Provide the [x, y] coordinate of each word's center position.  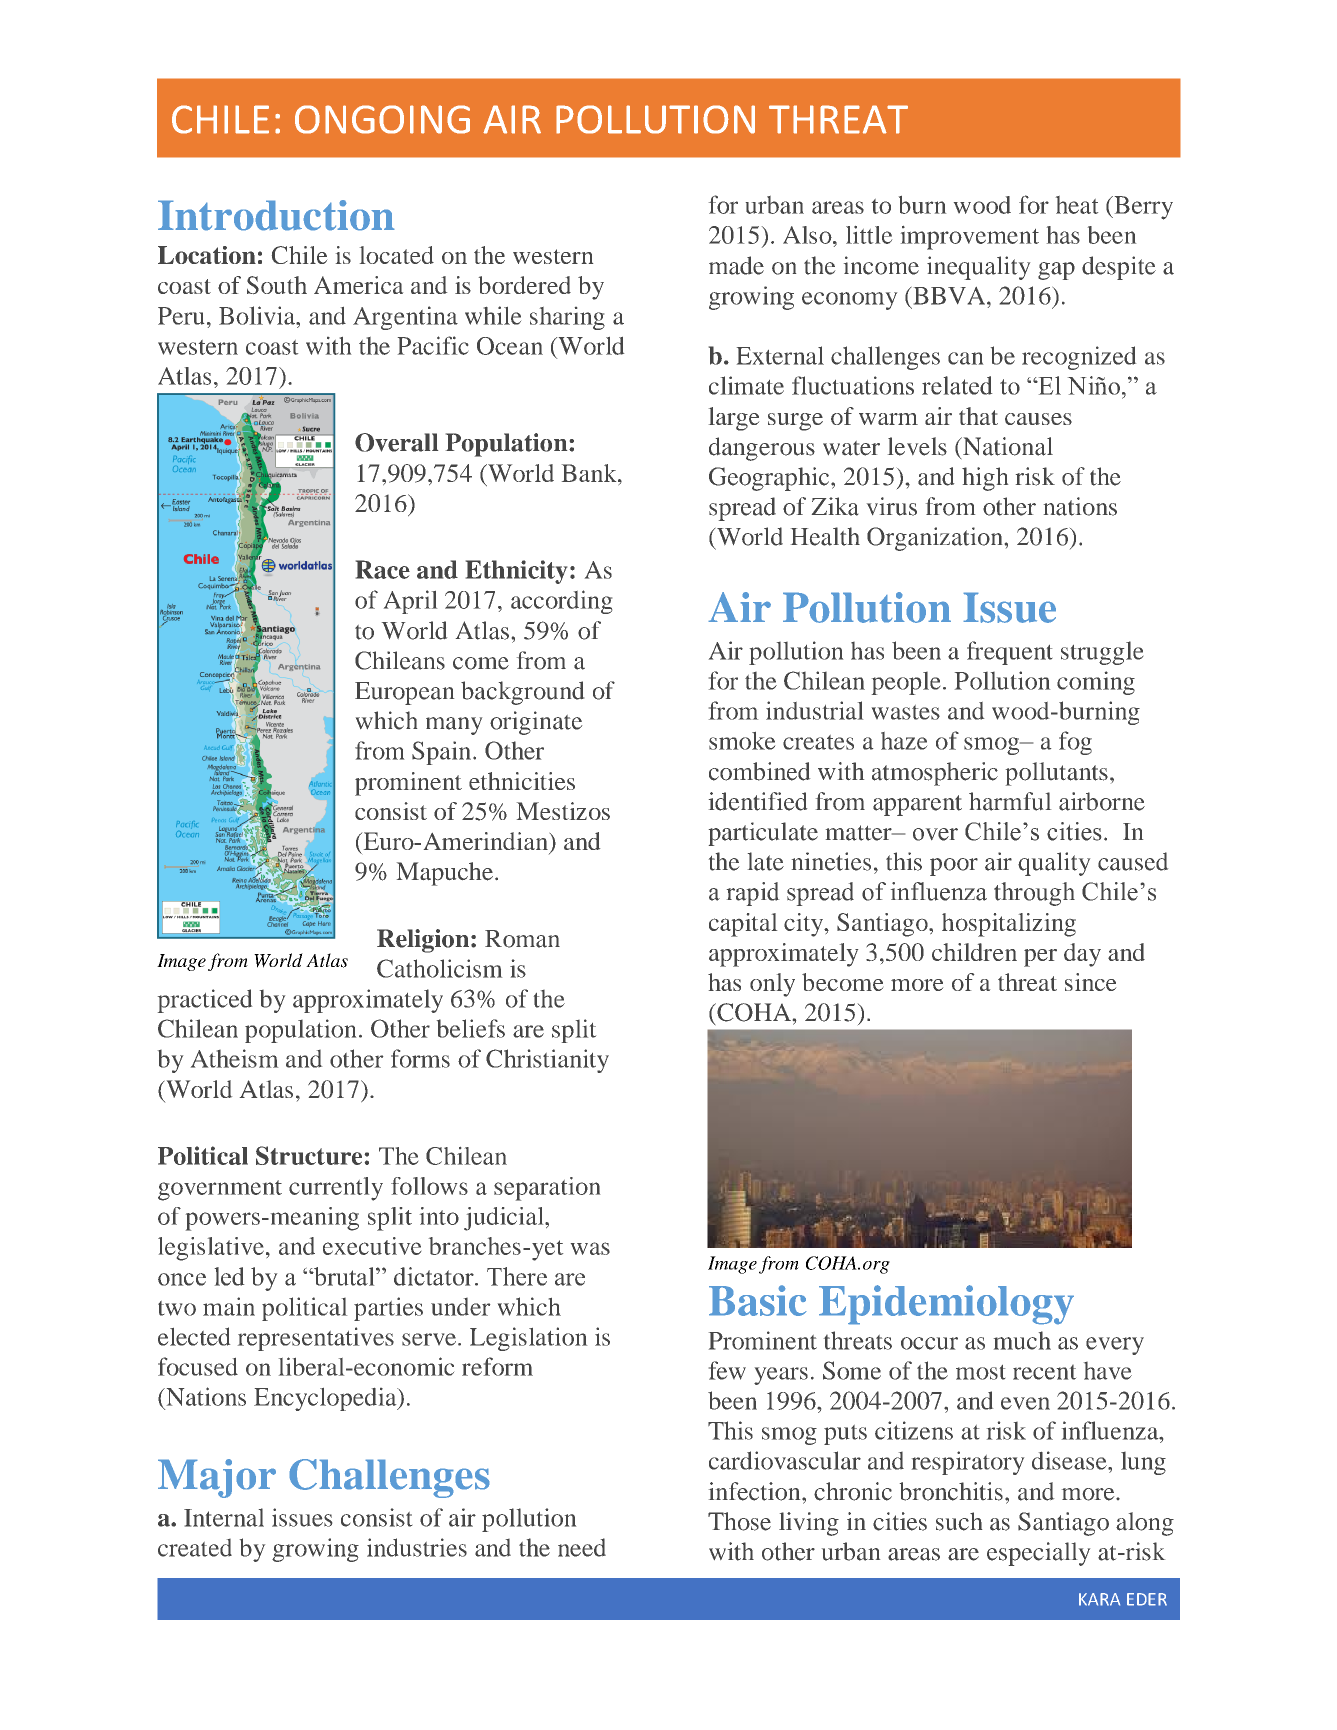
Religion [424, 941]
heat [1077, 205]
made [736, 265]
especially [1038, 1554]
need [582, 1547]
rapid [753, 894]
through [1034, 894]
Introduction [276, 215]
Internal [224, 1517]
